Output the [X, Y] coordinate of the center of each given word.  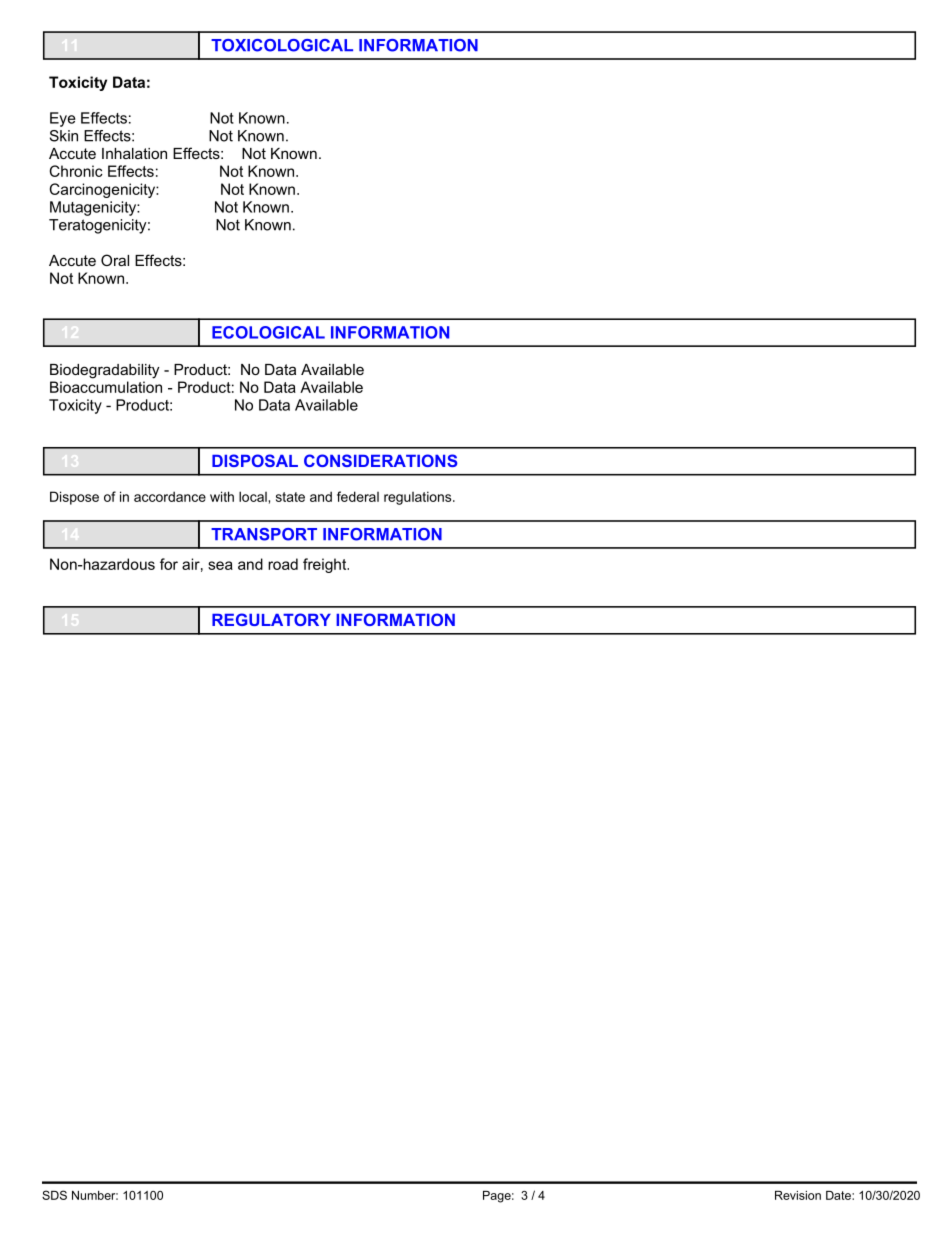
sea [220, 565]
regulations [419, 498]
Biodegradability [104, 371]
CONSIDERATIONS [381, 460]
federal [358, 496]
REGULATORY [271, 619]
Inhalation [134, 153]
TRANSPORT [264, 534]
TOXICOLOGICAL [282, 45]
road [283, 564]
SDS [54, 1195]
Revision [798, 1195]
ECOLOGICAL [268, 332]
